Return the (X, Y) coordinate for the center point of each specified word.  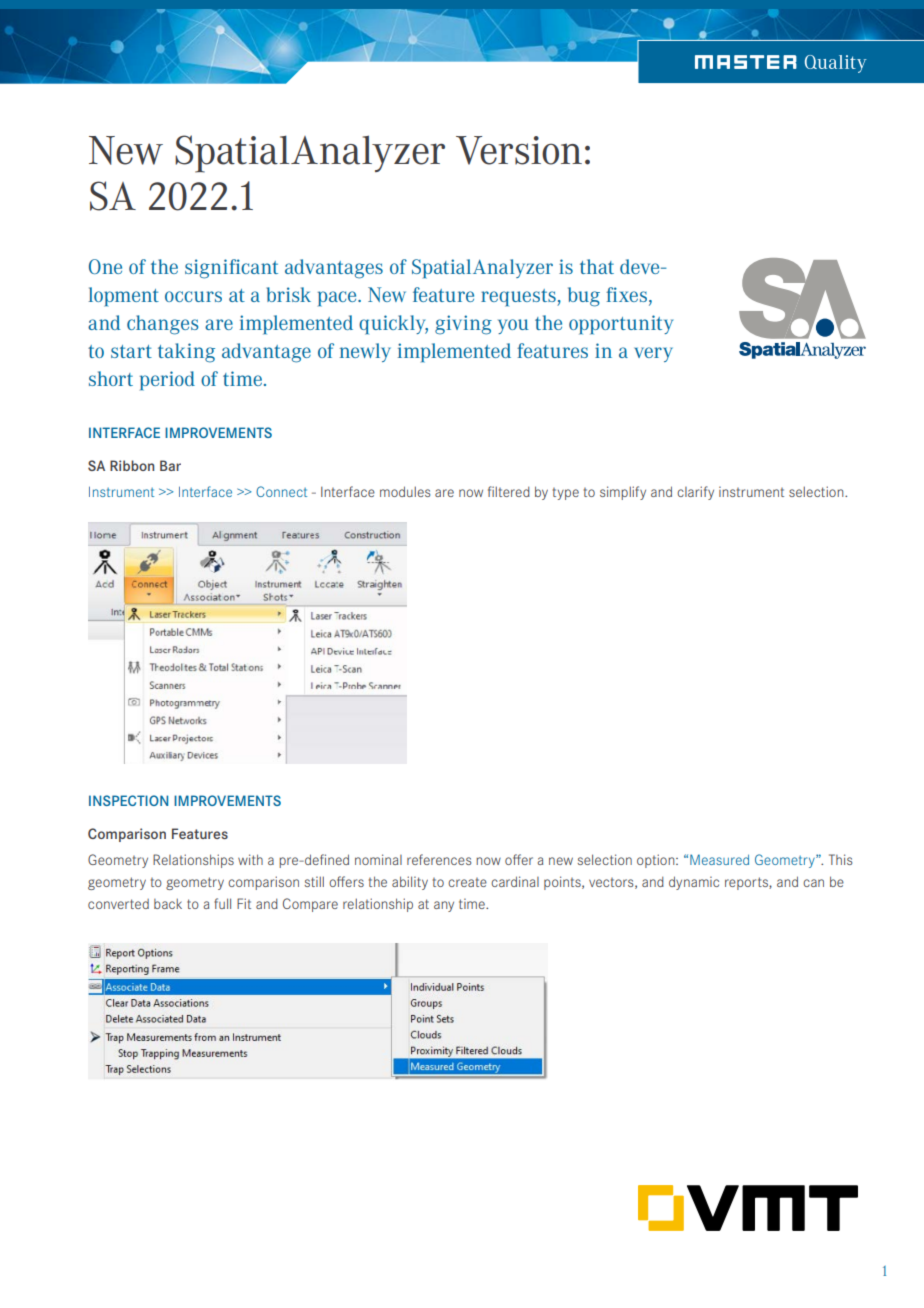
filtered (509, 491)
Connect (281, 491)
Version (519, 150)
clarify (695, 493)
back (168, 903)
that (597, 266)
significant (231, 269)
